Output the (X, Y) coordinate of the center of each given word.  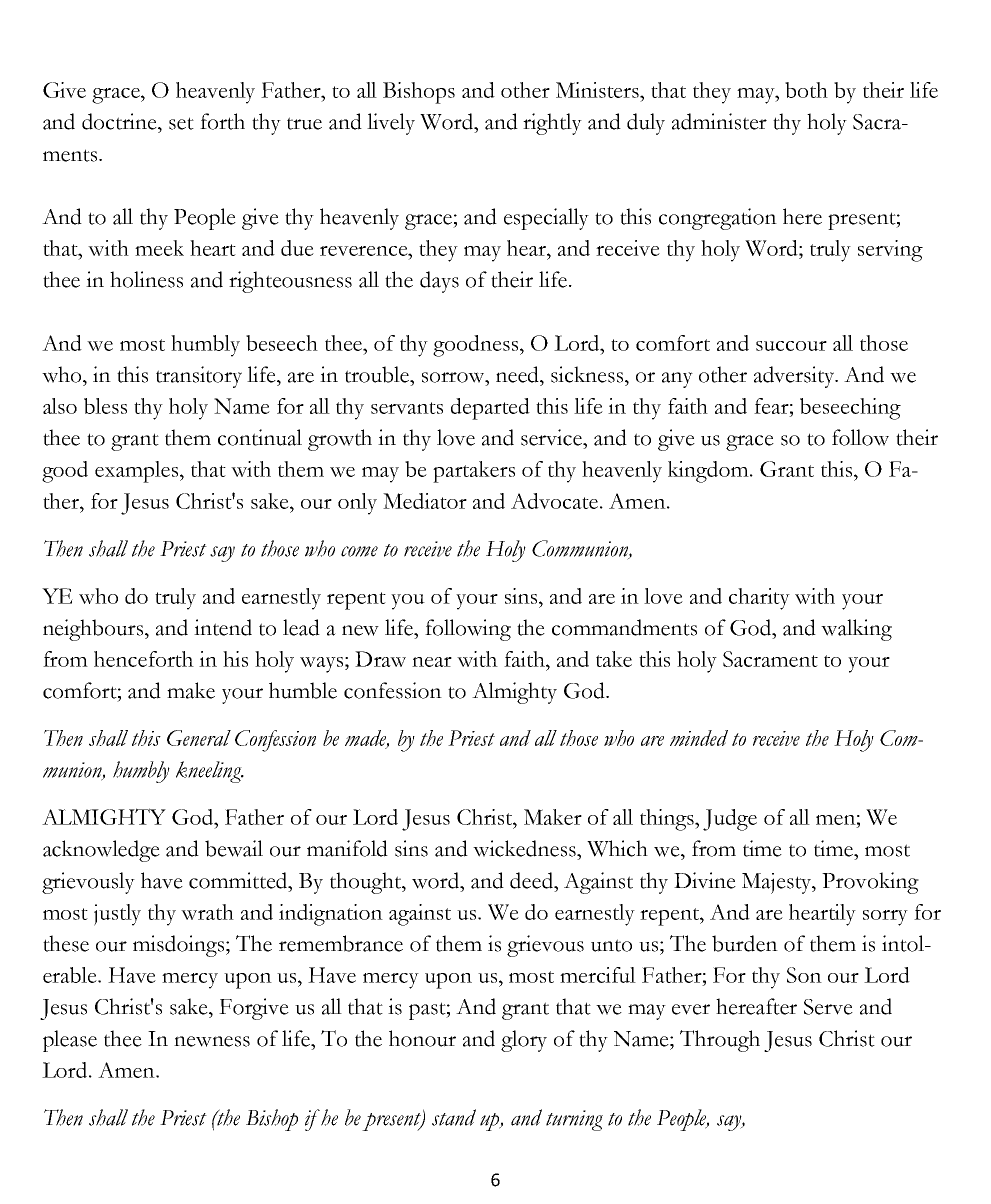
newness (212, 1041)
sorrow (454, 377)
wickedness (525, 848)
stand (454, 1117)
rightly (552, 124)
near (432, 662)
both (806, 90)
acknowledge (101, 851)
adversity (795, 377)
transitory (199, 377)
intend (223, 627)
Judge (730, 820)
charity (759, 599)
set (181, 123)
